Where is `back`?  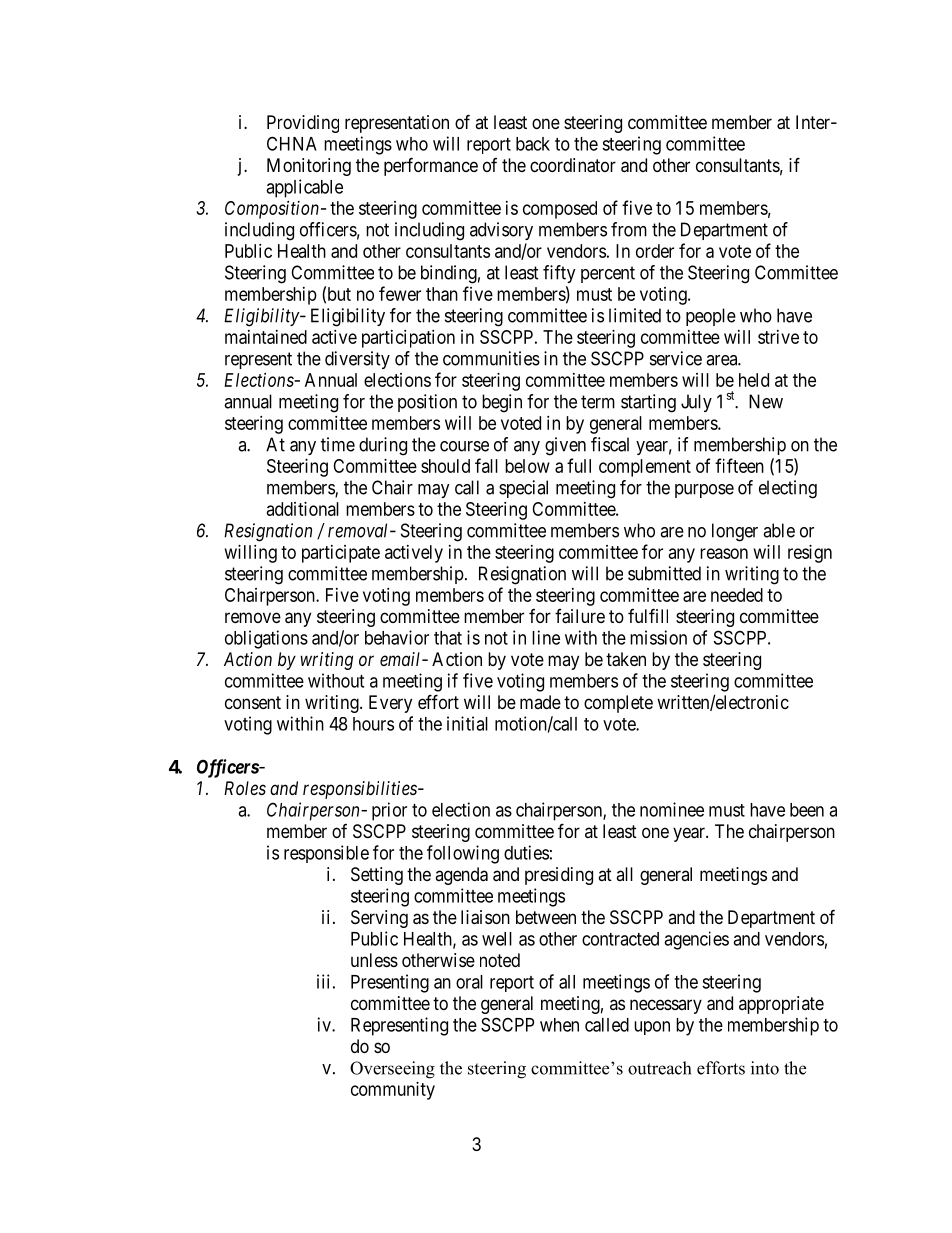 back is located at coordinates (533, 144).
